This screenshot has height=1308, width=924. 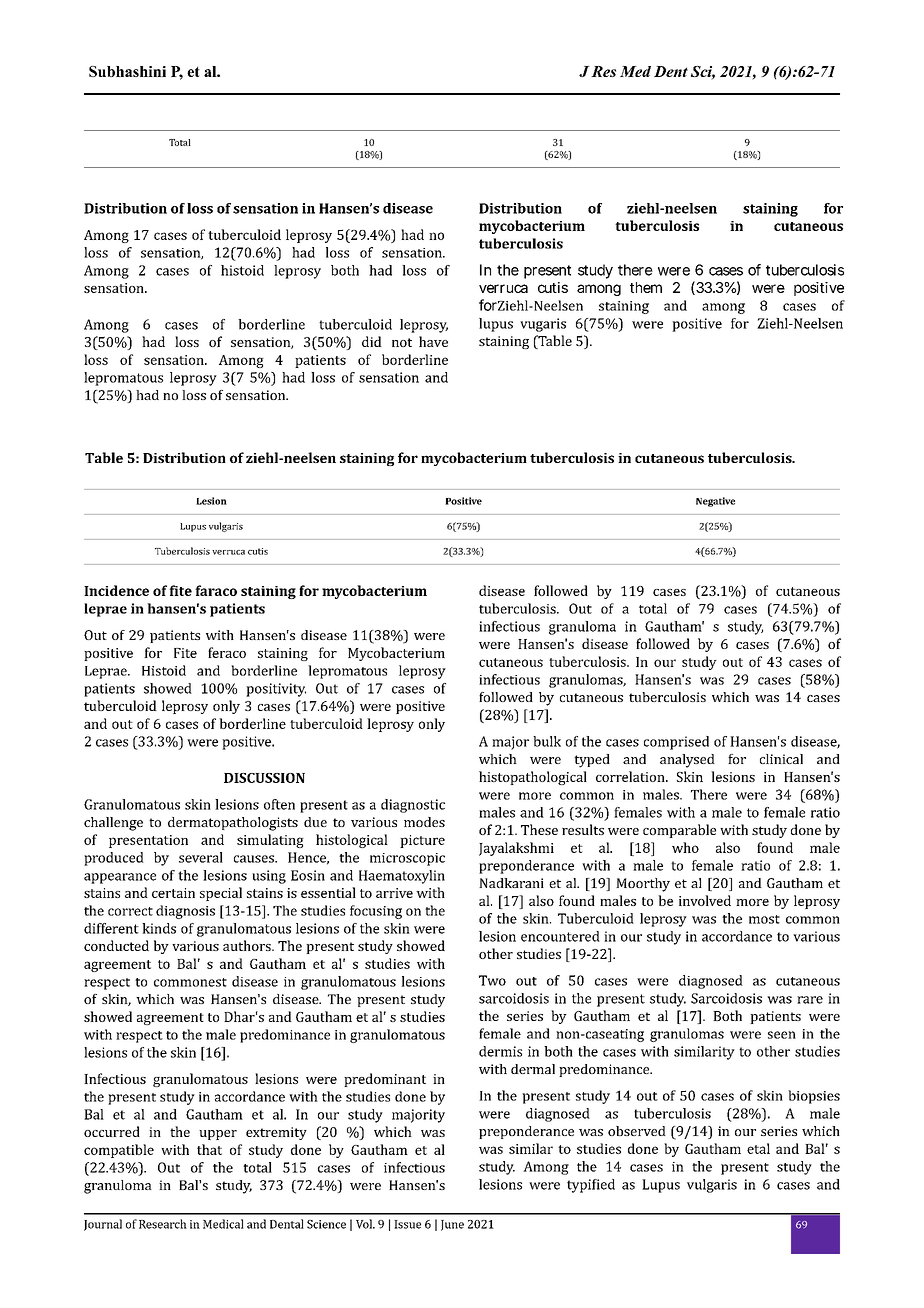 I want to click on Incidence, so click(x=116, y=590).
